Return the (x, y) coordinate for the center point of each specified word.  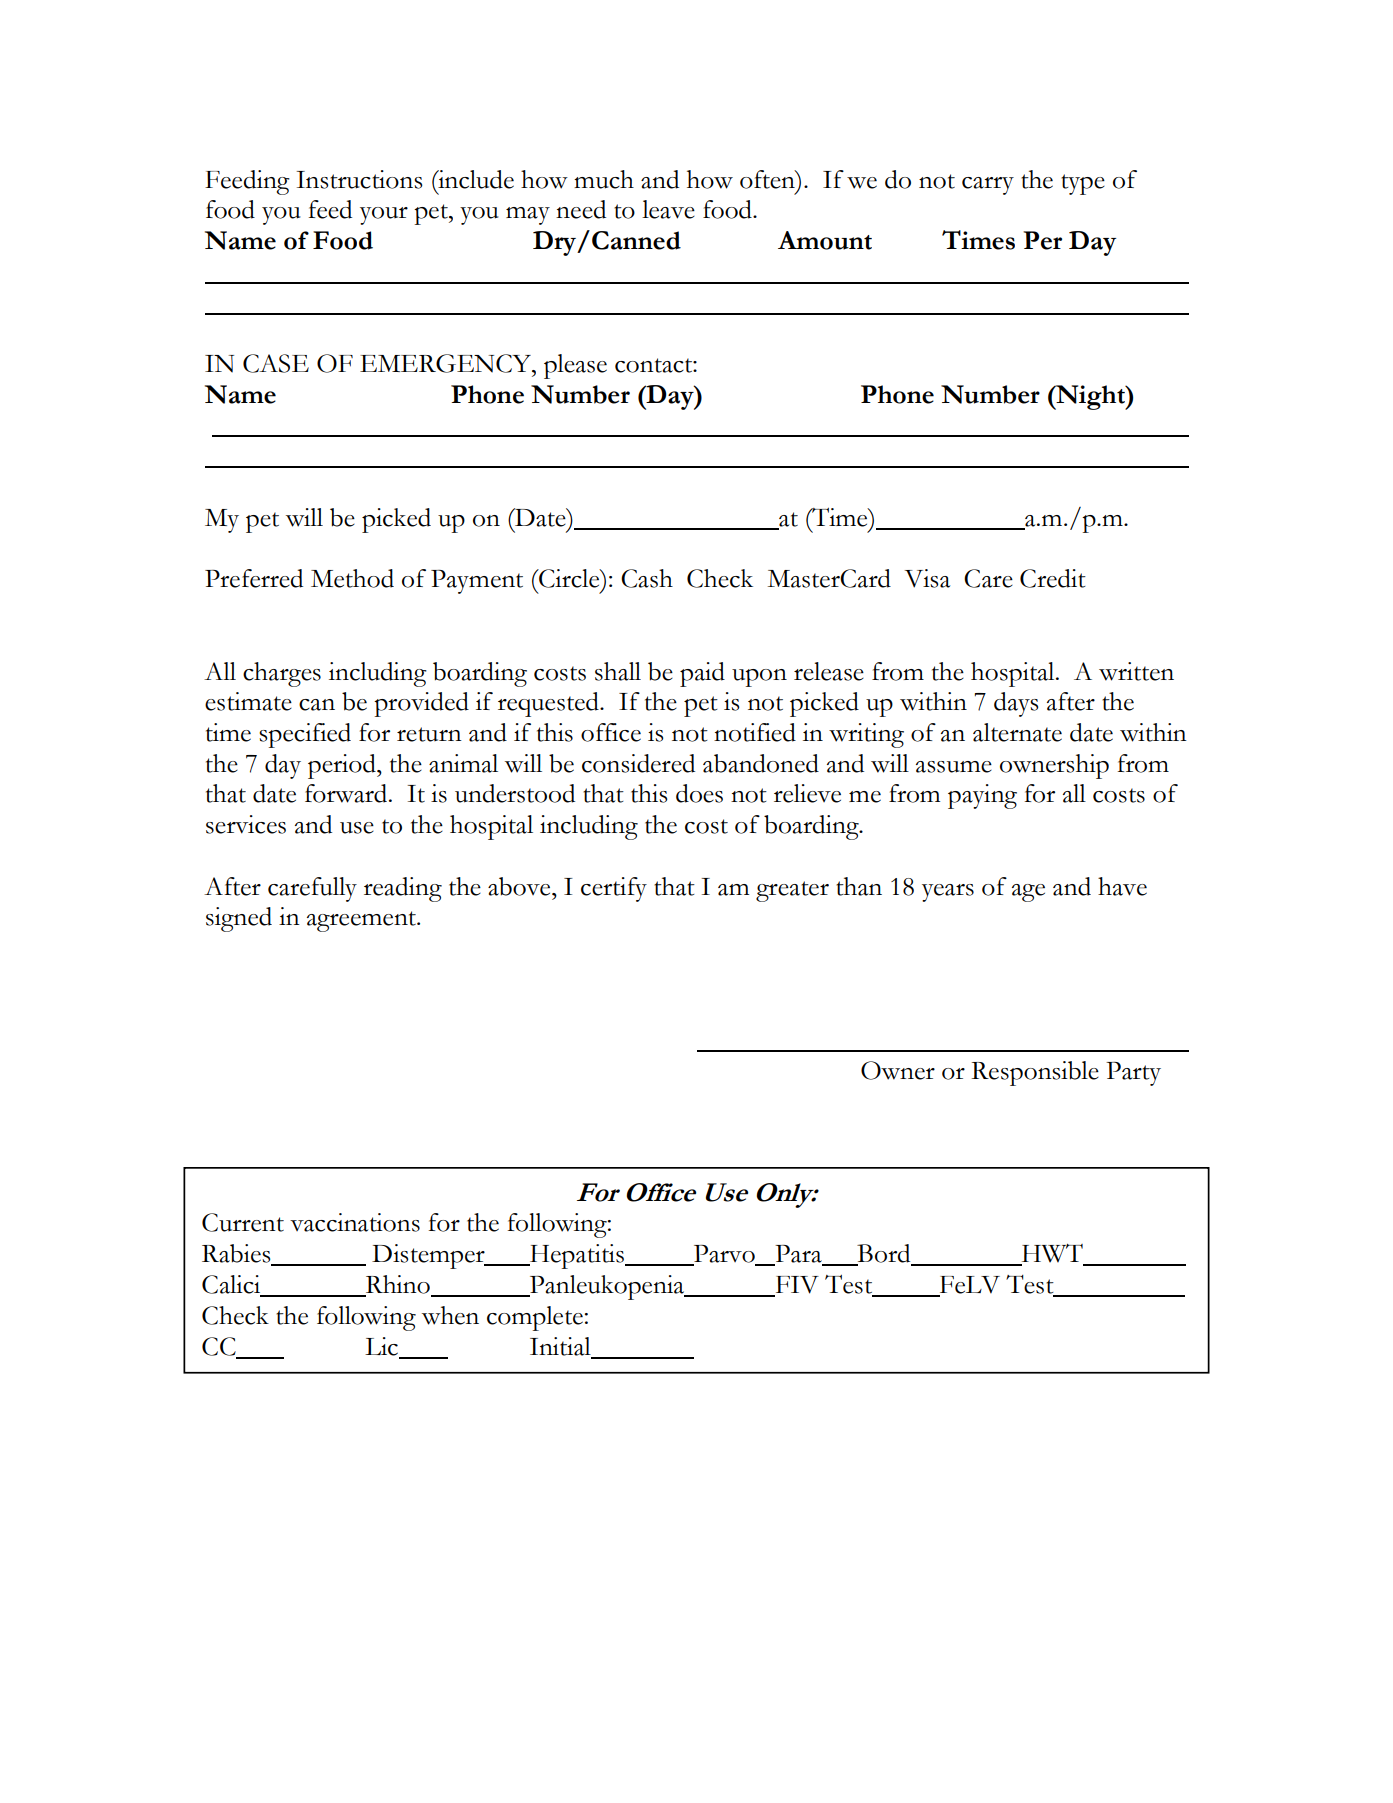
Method (352, 578)
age (1028, 893)
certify (614, 889)
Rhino (398, 1285)
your (384, 216)
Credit (1053, 578)
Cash (647, 578)
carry (988, 186)
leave (668, 209)
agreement (362, 921)
